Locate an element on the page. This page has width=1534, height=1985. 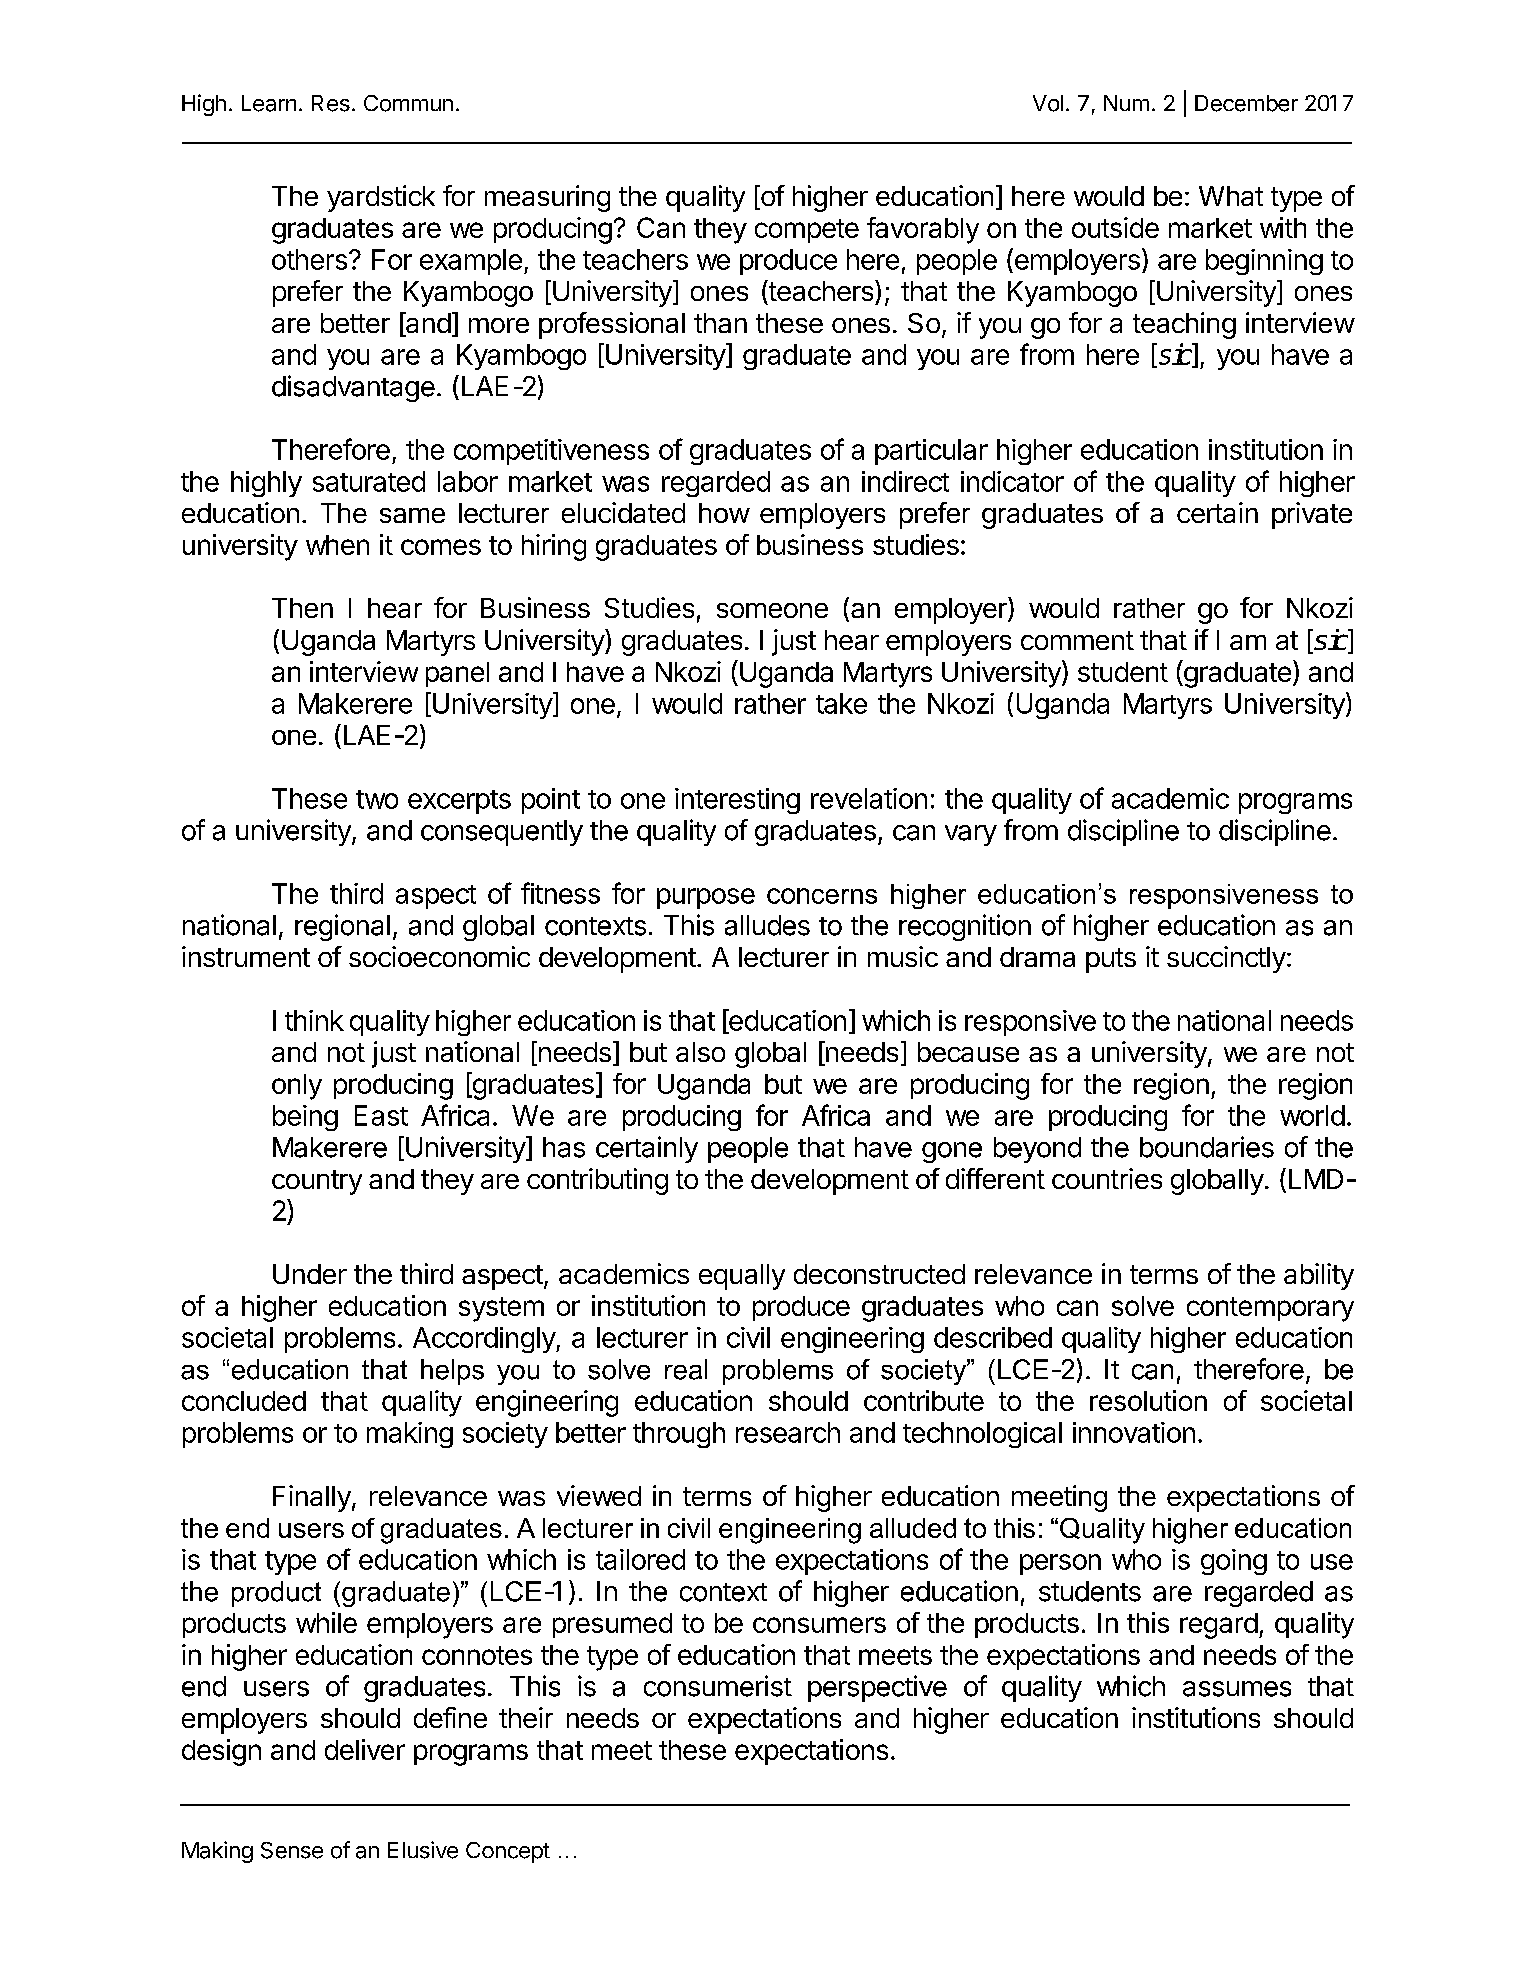
assumes is located at coordinates (1237, 1689).
